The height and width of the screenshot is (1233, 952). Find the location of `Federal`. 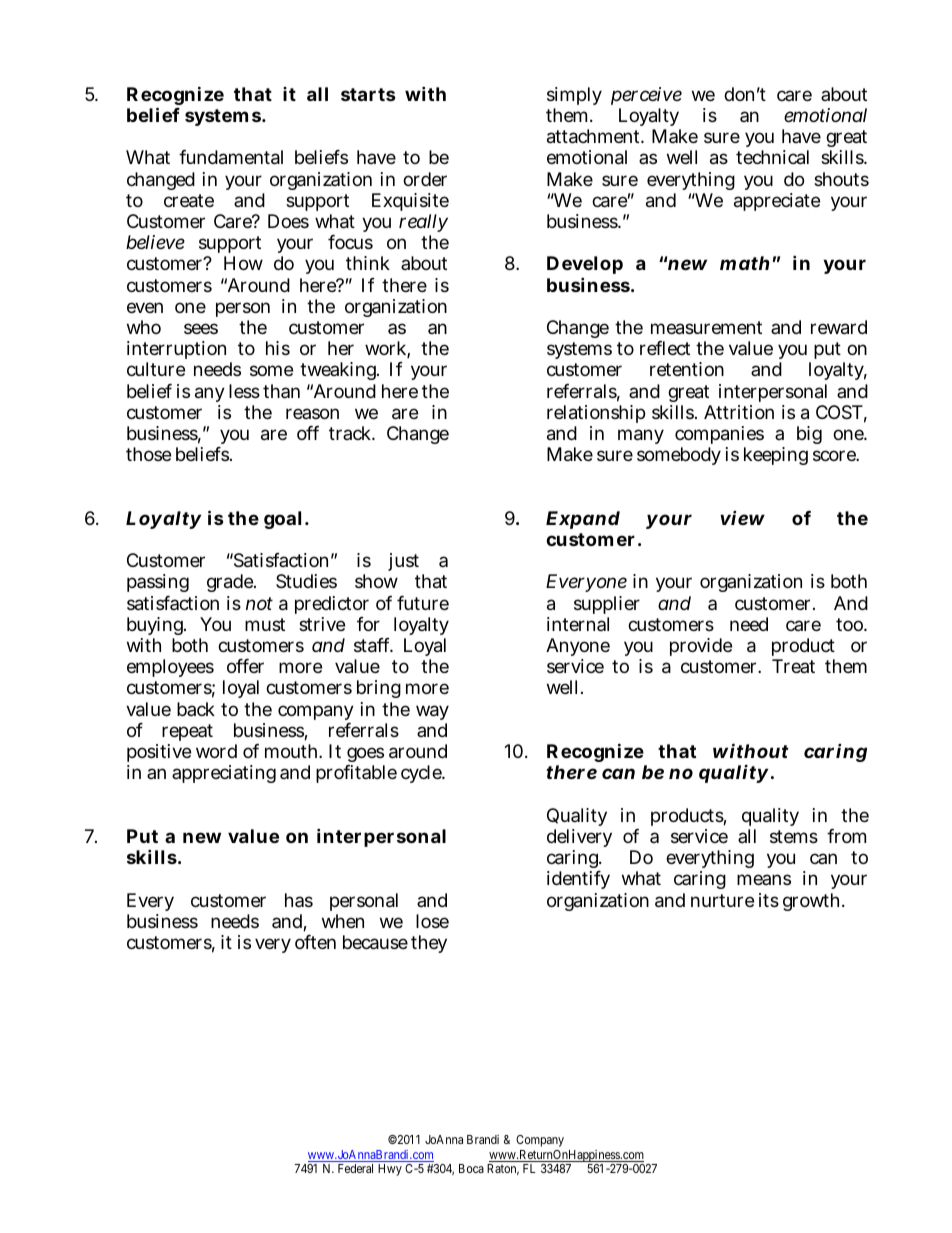

Federal is located at coordinates (355, 1168).
